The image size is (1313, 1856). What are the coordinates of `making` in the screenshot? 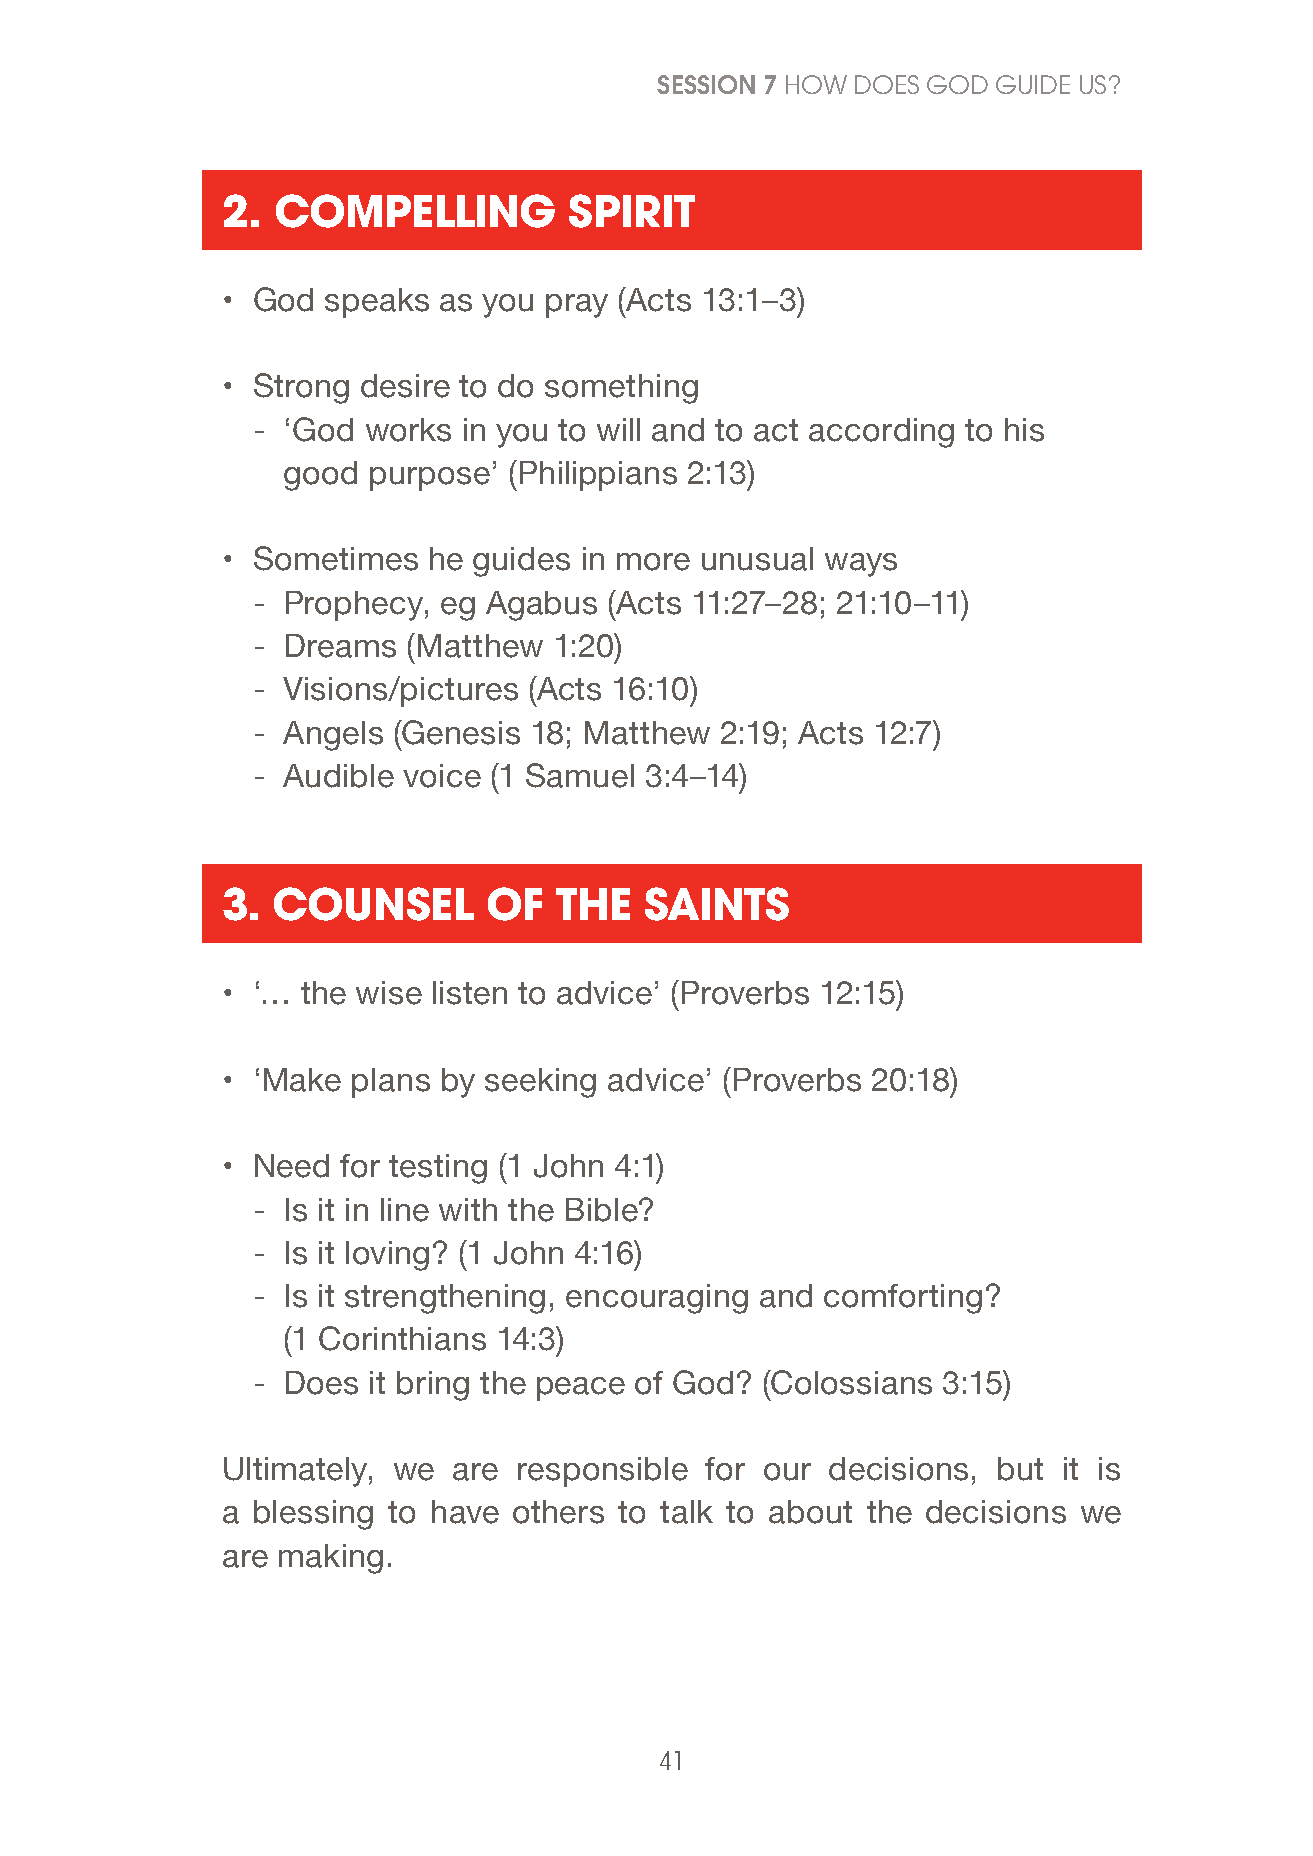 It's located at (331, 1559).
